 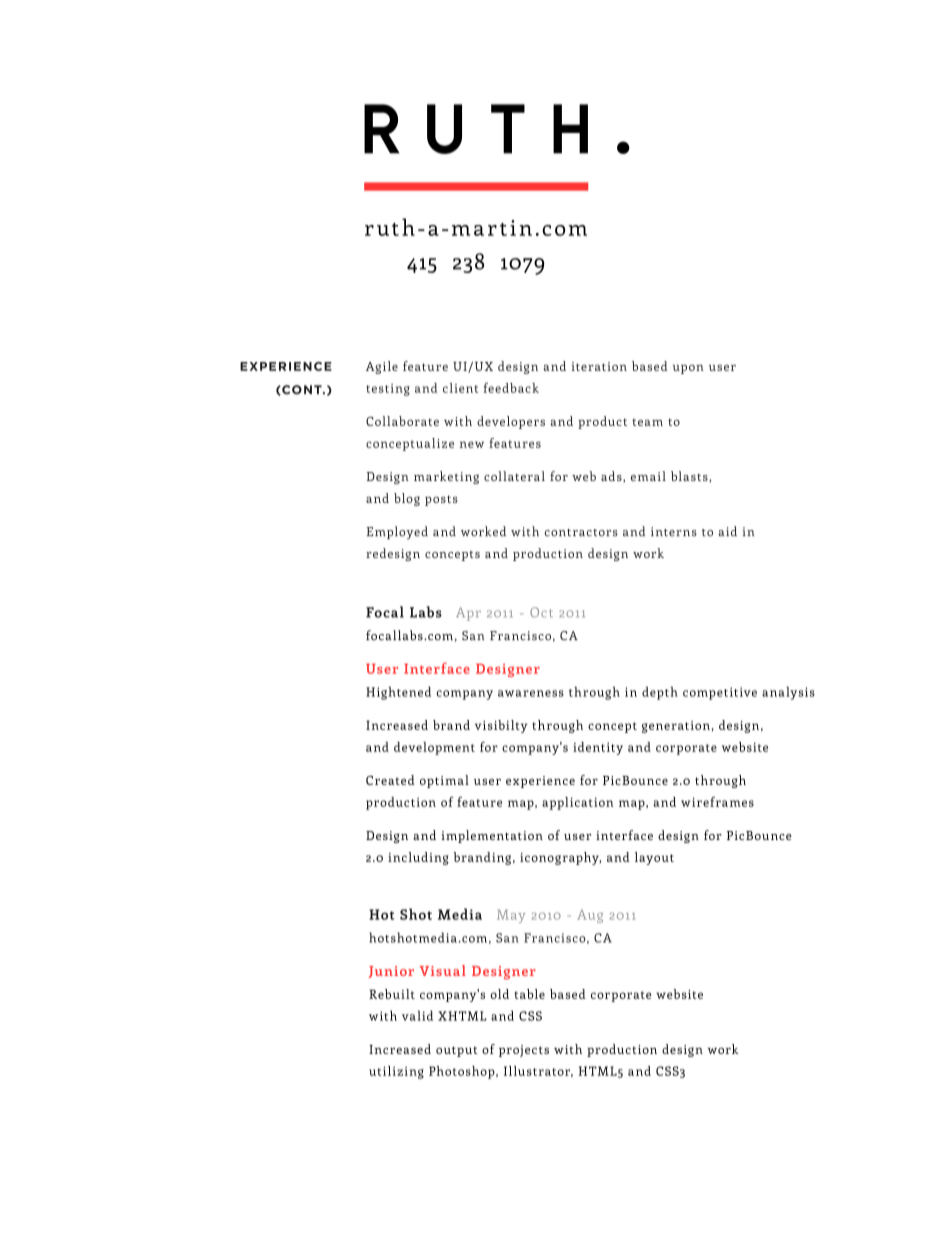 What do you see at coordinates (531, 693) in the image?
I see `awareness` at bounding box center [531, 693].
